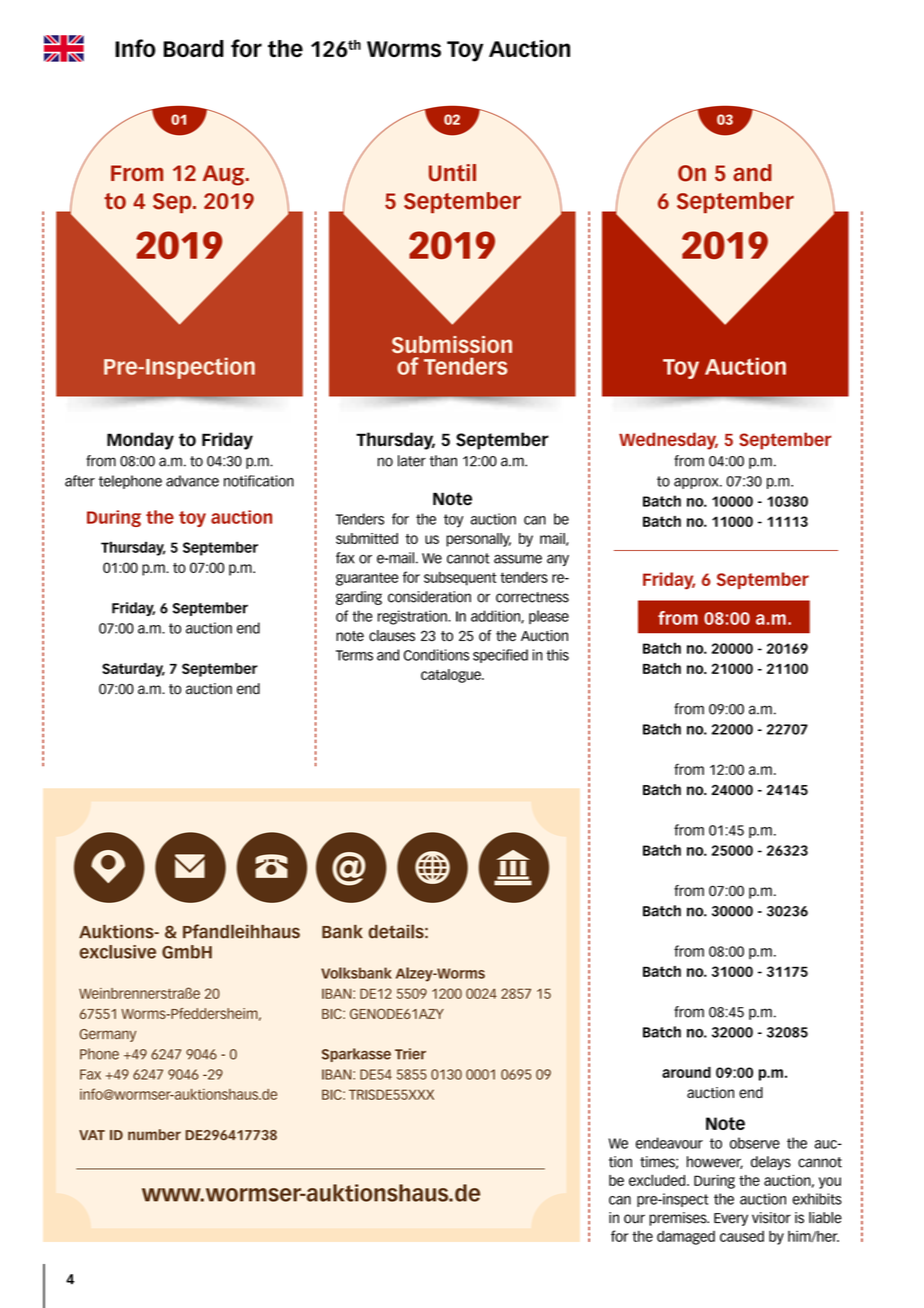 The height and width of the page is (1308, 924). Describe the element at coordinates (452, 173) in the page. I see `Until` at that location.
